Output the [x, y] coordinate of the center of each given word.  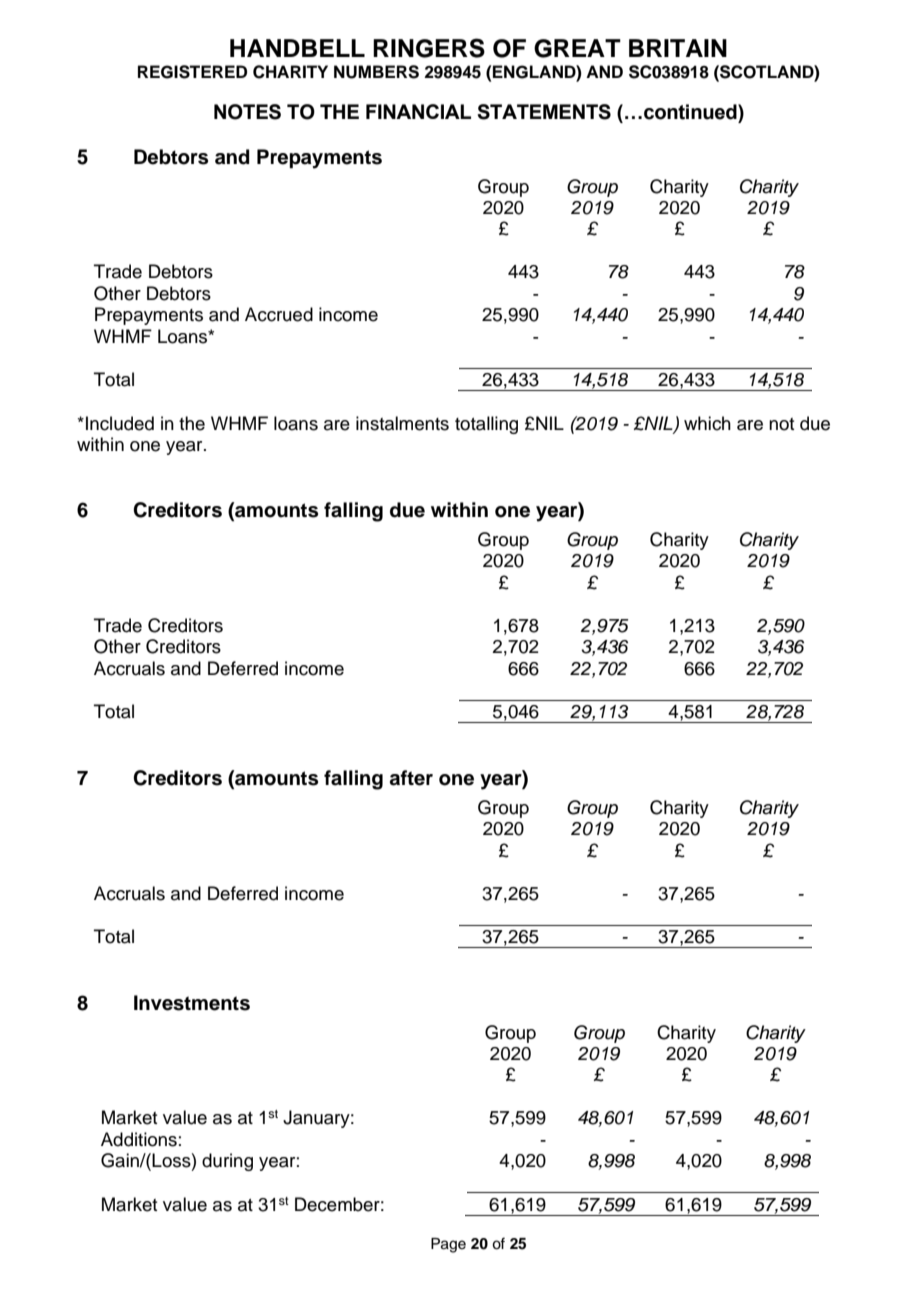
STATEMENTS [544, 112]
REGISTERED [192, 72]
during [227, 1162]
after [411, 778]
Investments [192, 1003]
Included [120, 423]
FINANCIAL [418, 111]
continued [691, 112]
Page [448, 1245]
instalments [402, 423]
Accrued [279, 314]
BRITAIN [678, 48]
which [707, 423]
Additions [139, 1139]
